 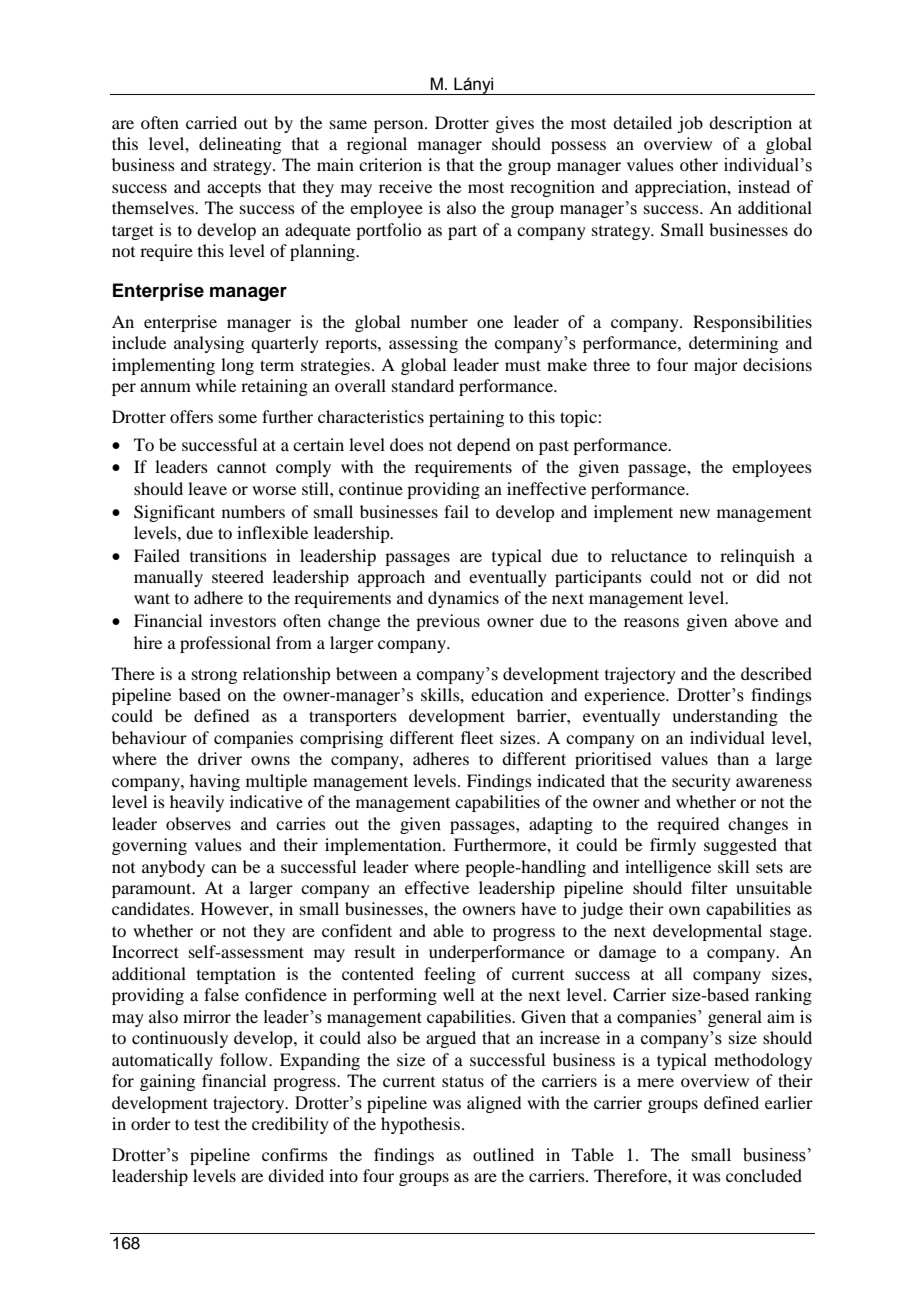 I want to click on above, so click(x=756, y=620).
